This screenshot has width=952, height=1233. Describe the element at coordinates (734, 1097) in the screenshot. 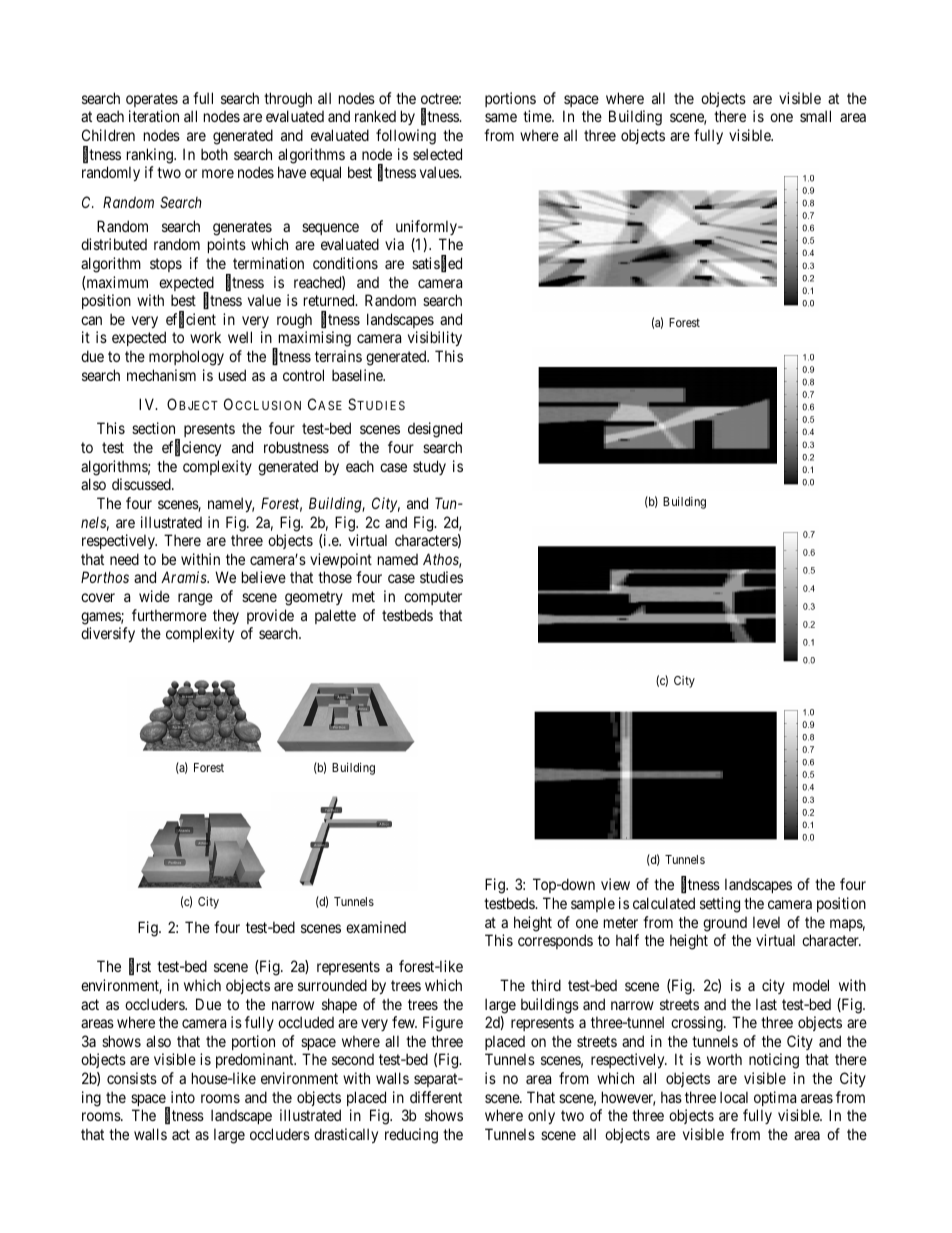

I see `local` at that location.
